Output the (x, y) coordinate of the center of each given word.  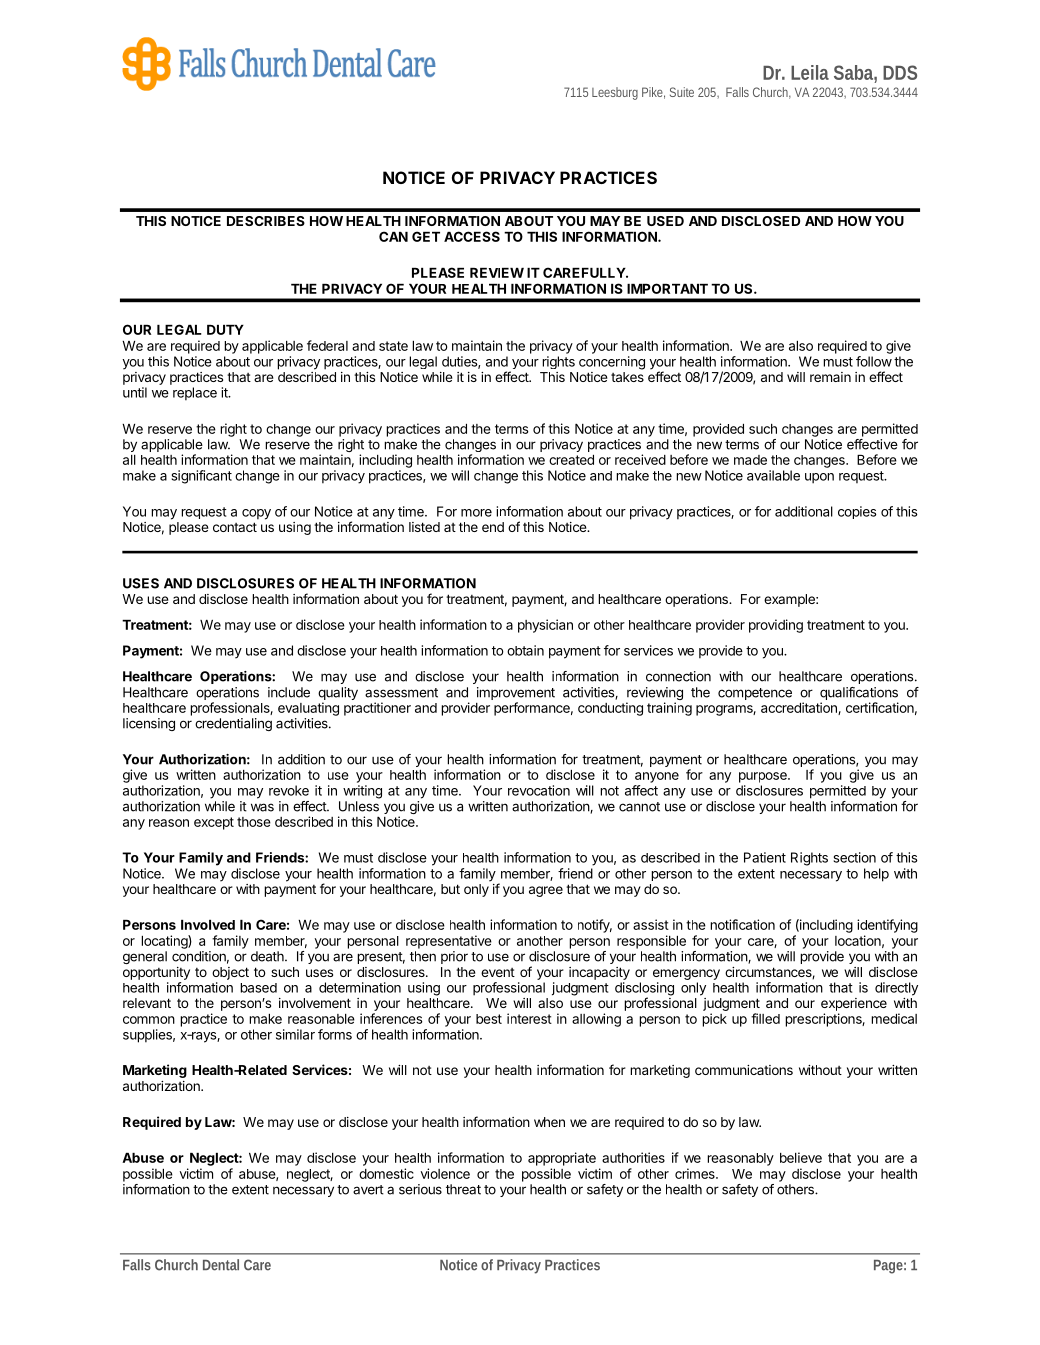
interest (529, 1018)
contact (235, 527)
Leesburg (615, 93)
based (258, 988)
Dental (221, 1265)
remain (830, 377)
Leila (810, 72)
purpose (764, 777)
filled (765, 1018)
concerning (612, 363)
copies (857, 512)
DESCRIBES (266, 221)
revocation (539, 790)
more (476, 513)
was (262, 807)
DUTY (225, 330)
